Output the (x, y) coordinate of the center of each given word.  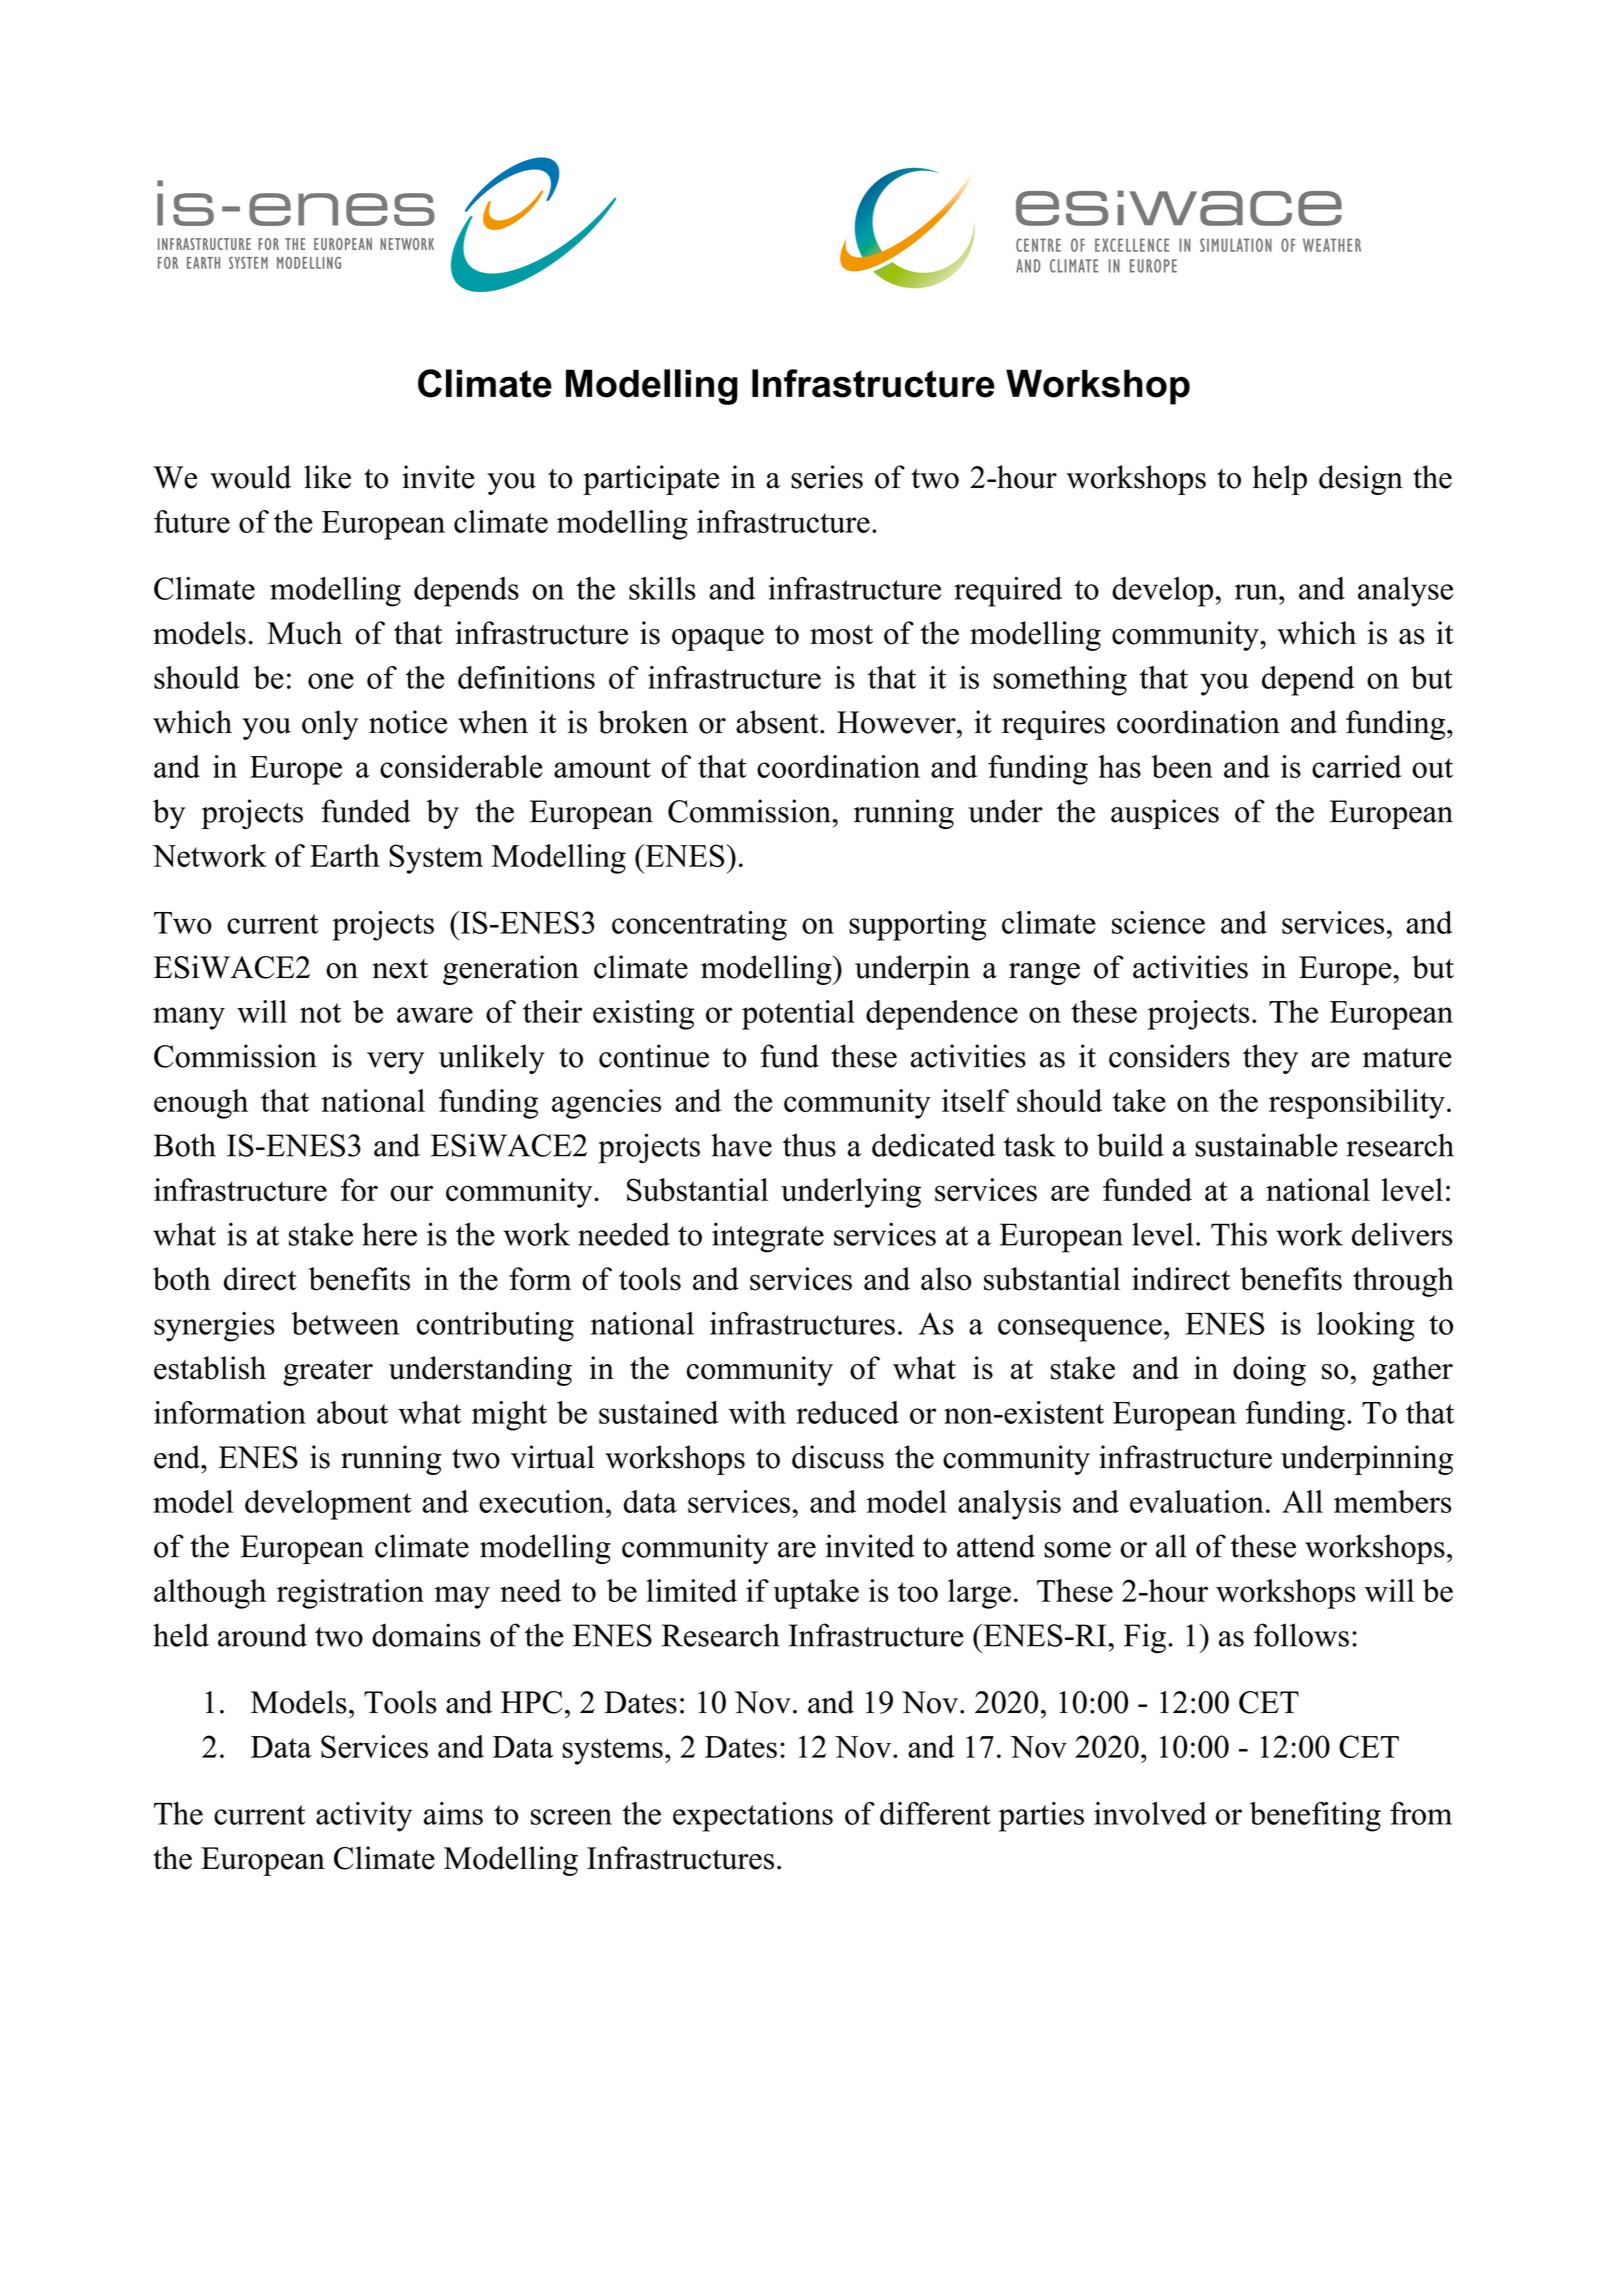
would (250, 477)
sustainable (1266, 1145)
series (827, 477)
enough (201, 1104)
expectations (753, 1817)
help (1279, 480)
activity (364, 1817)
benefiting (1315, 1817)
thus (809, 1145)
